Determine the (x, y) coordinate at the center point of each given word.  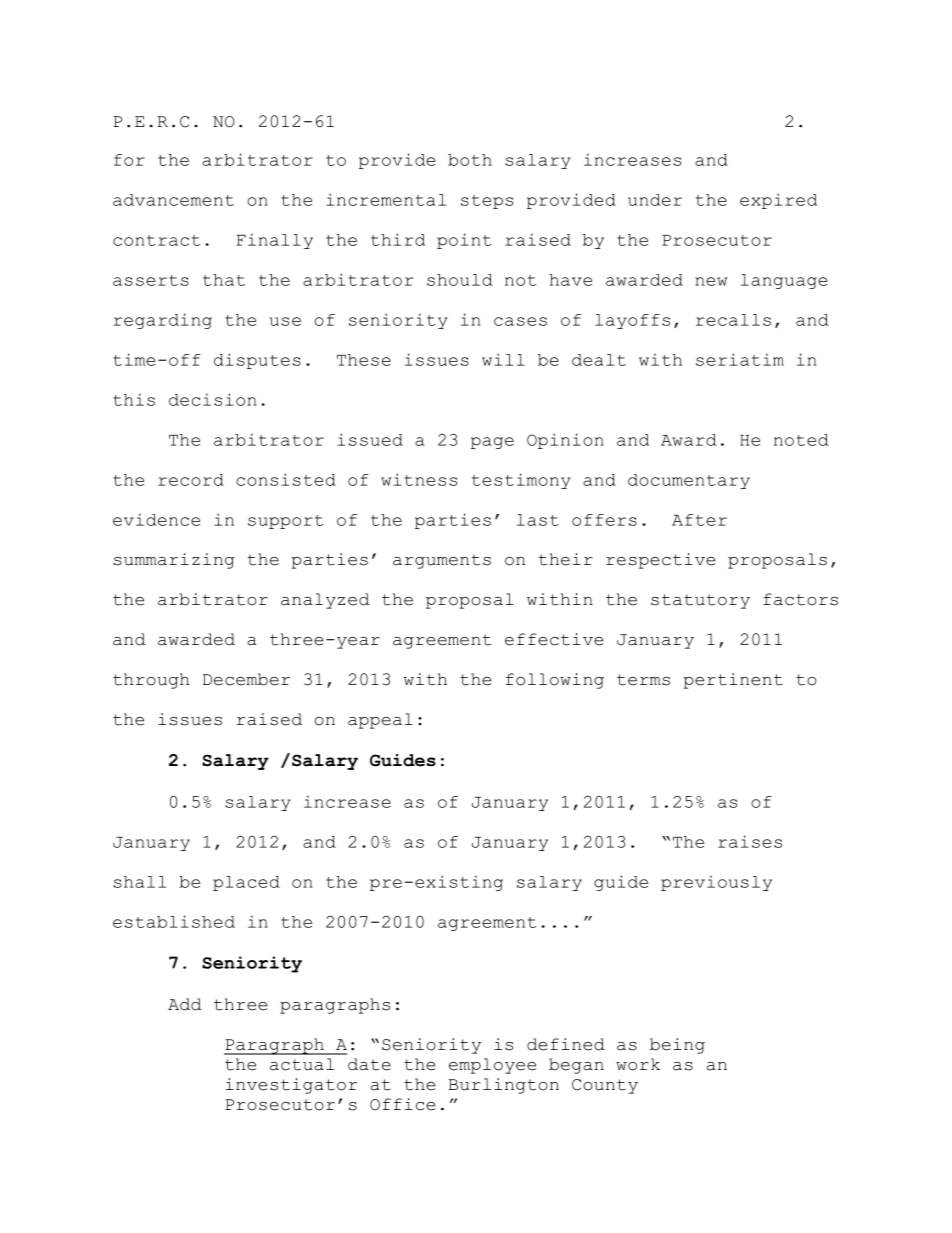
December (246, 679)
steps (487, 202)
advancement (173, 200)
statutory (700, 601)
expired (778, 201)
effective (554, 639)
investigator (291, 1086)
